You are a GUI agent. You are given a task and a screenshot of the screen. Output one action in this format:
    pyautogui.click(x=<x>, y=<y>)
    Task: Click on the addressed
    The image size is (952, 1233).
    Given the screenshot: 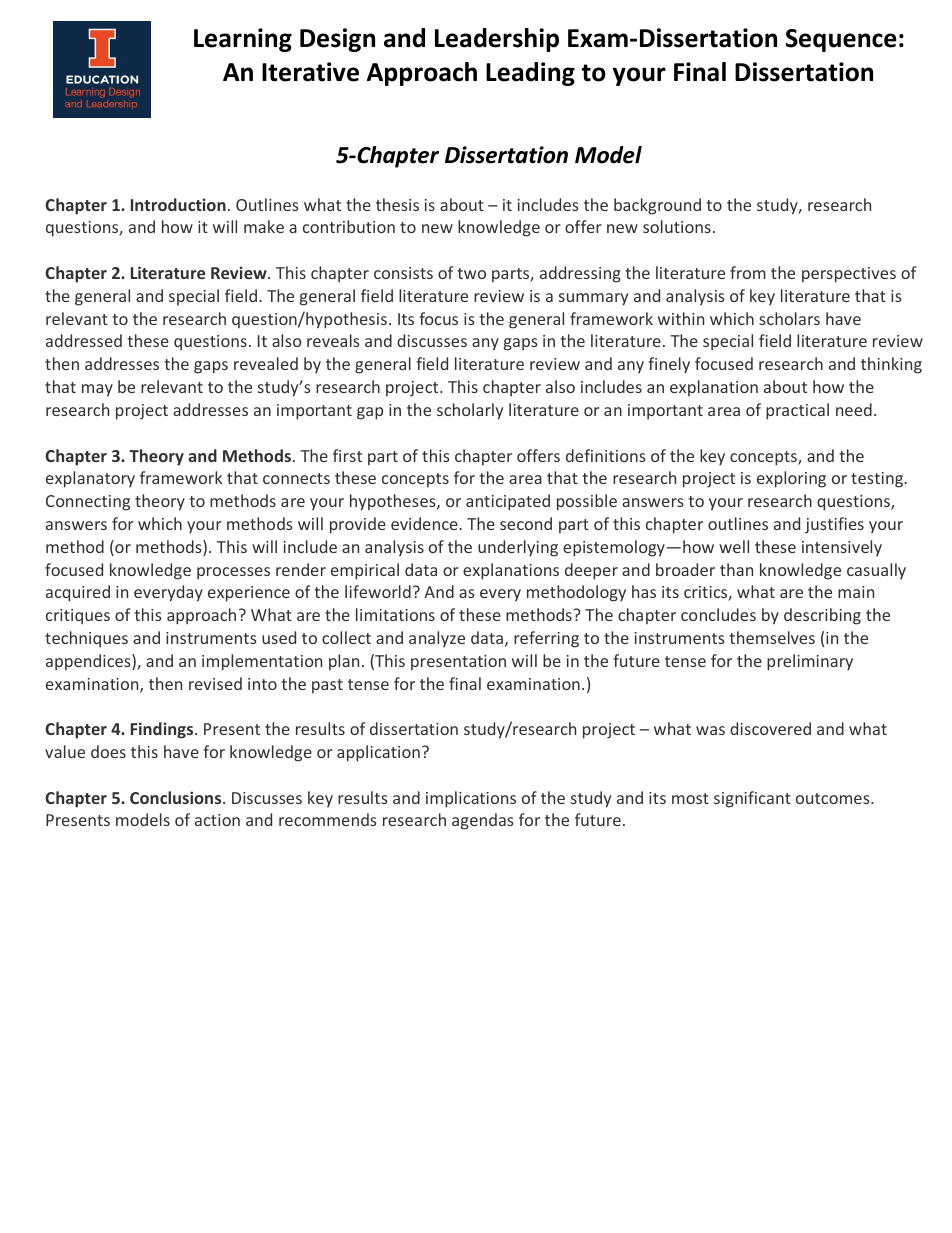 What is the action you would take?
    pyautogui.click(x=84, y=340)
